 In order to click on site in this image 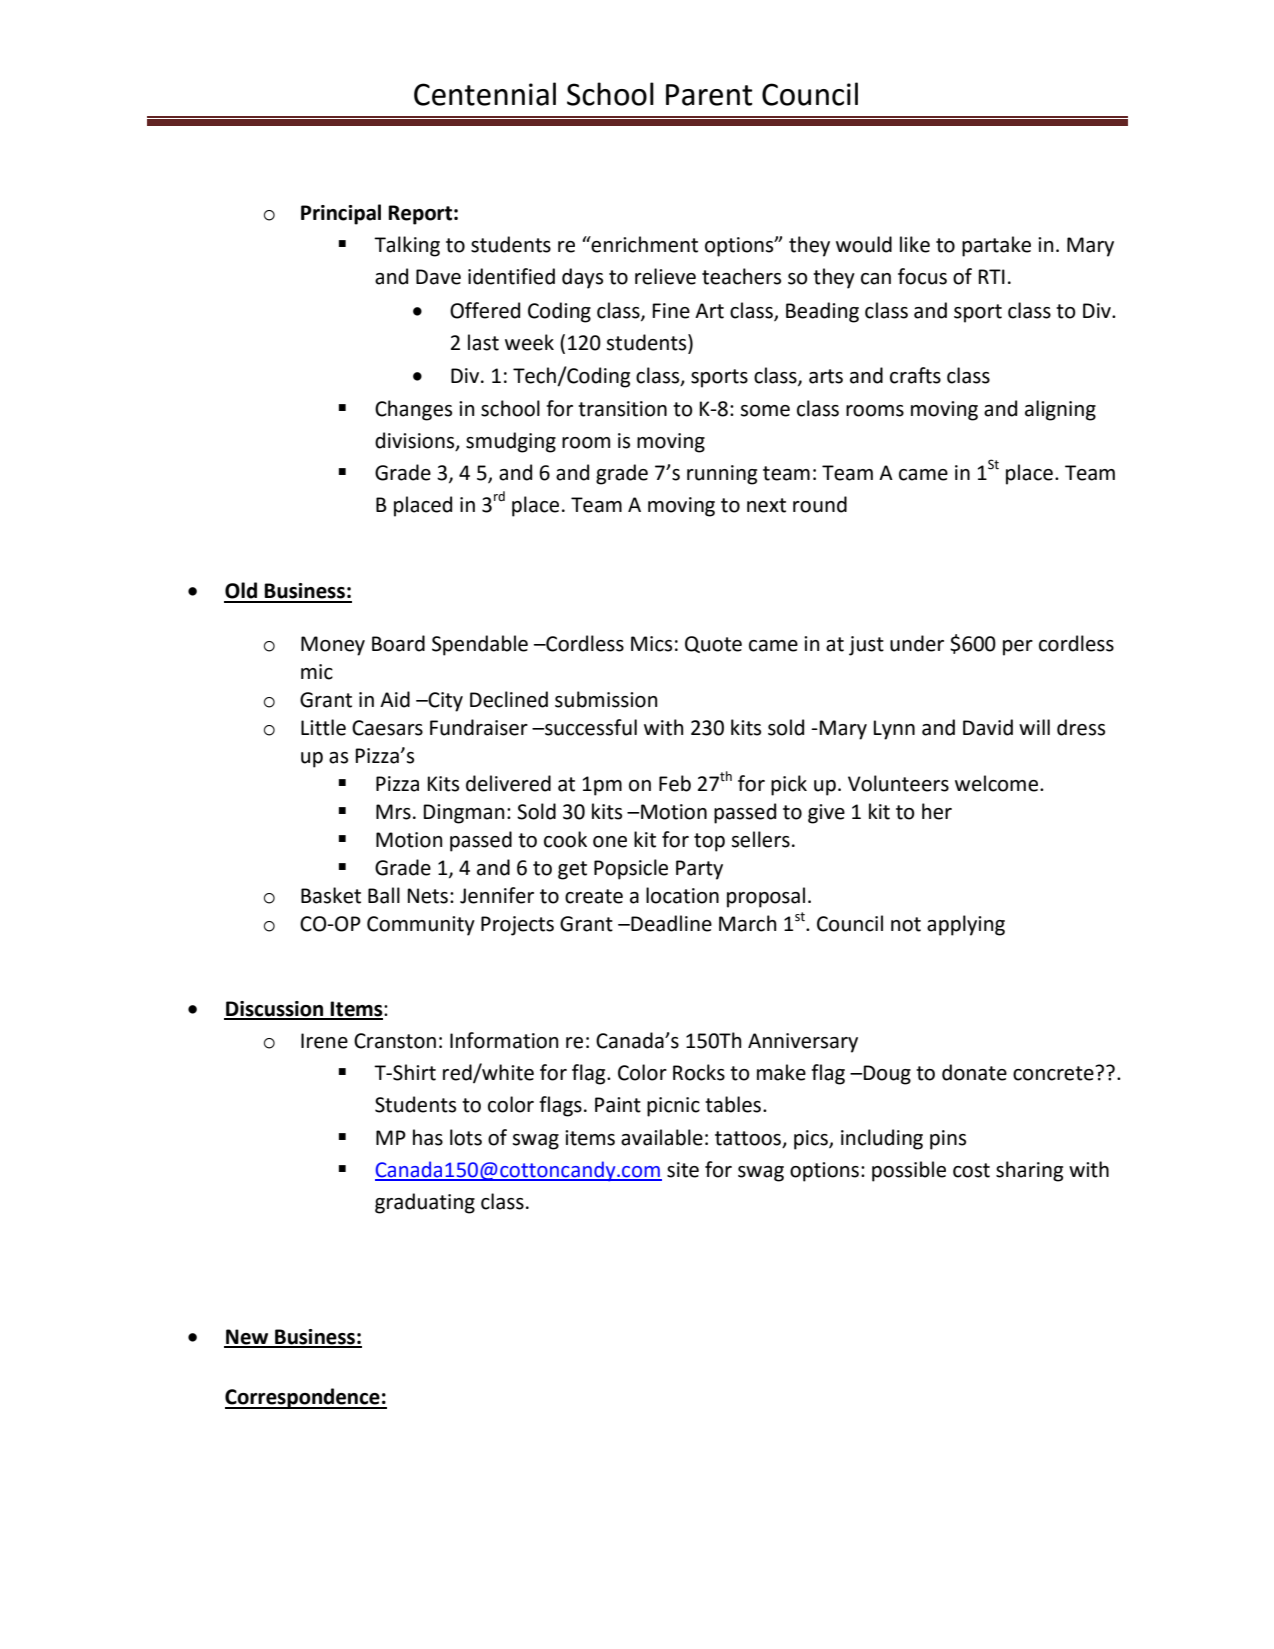, I will do `click(683, 1170)`.
